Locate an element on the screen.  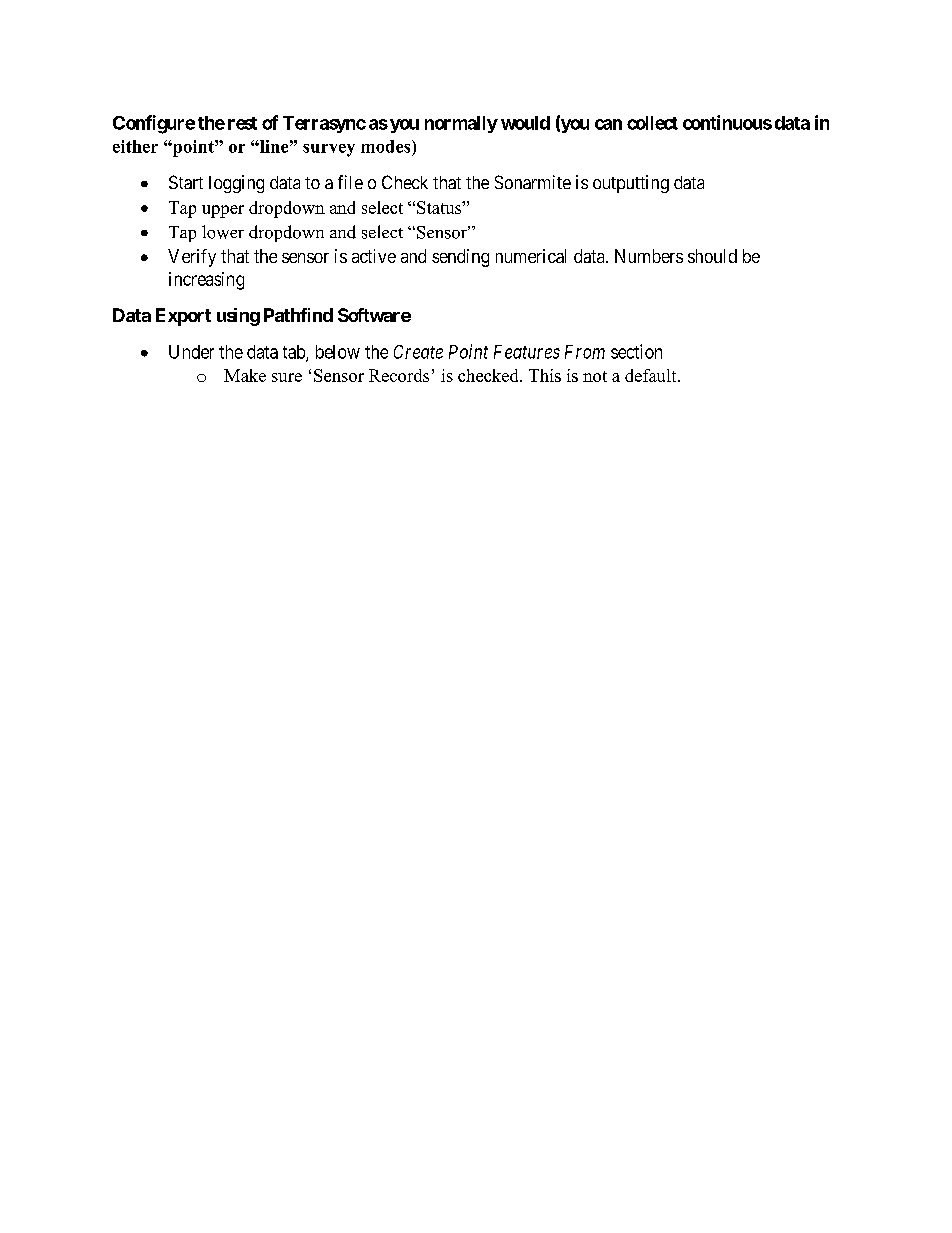
Numbers is located at coordinates (649, 256).
